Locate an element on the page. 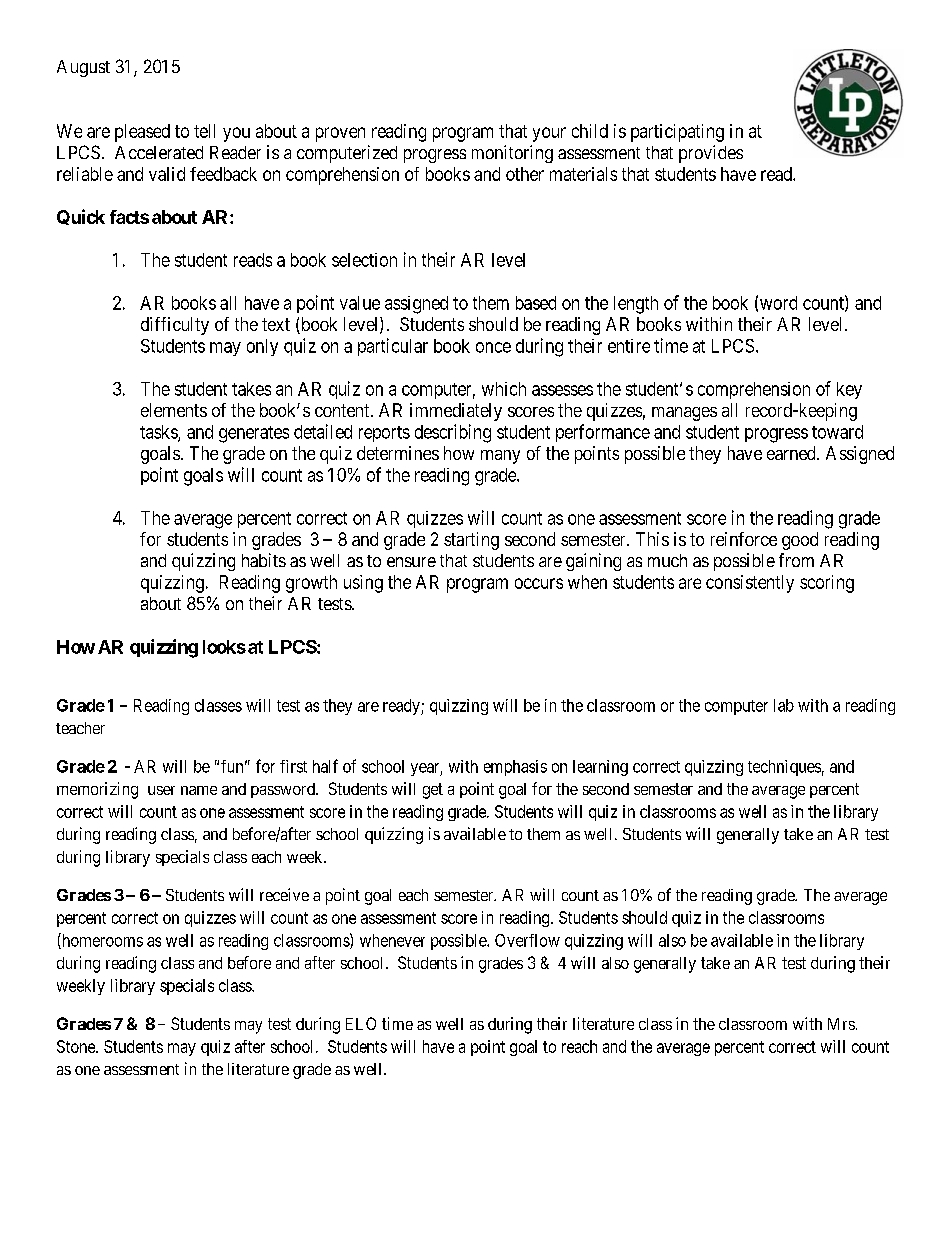  get is located at coordinates (433, 791).
